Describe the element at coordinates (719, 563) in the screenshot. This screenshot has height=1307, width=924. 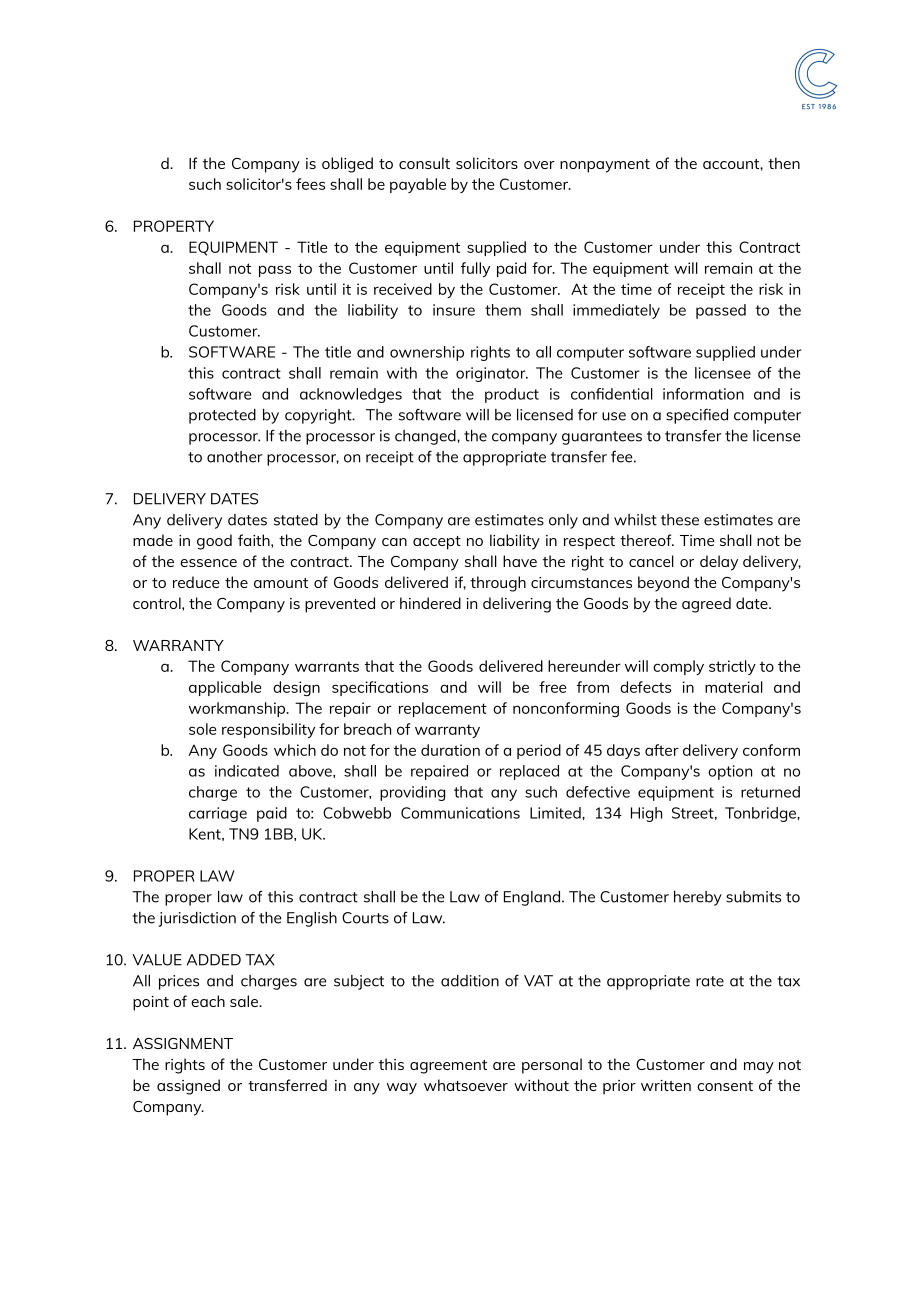
I see `delay` at that location.
